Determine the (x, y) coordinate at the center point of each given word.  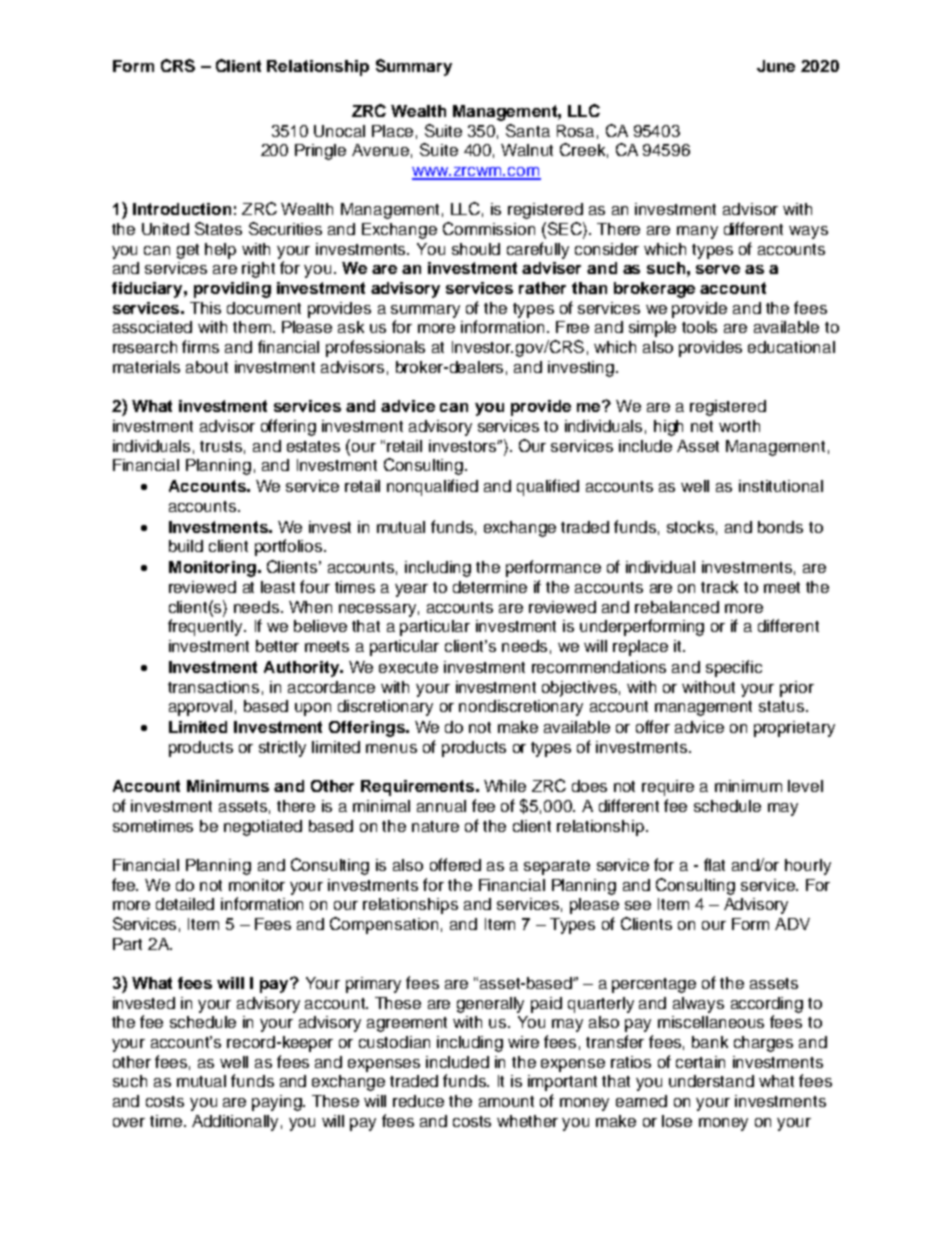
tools (699, 327)
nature (435, 826)
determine (490, 587)
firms (200, 346)
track (719, 587)
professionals (375, 348)
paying (278, 1103)
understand (711, 1081)
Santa (528, 130)
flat (714, 864)
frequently (207, 627)
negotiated (263, 828)
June (776, 66)
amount (506, 1101)
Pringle (320, 152)
